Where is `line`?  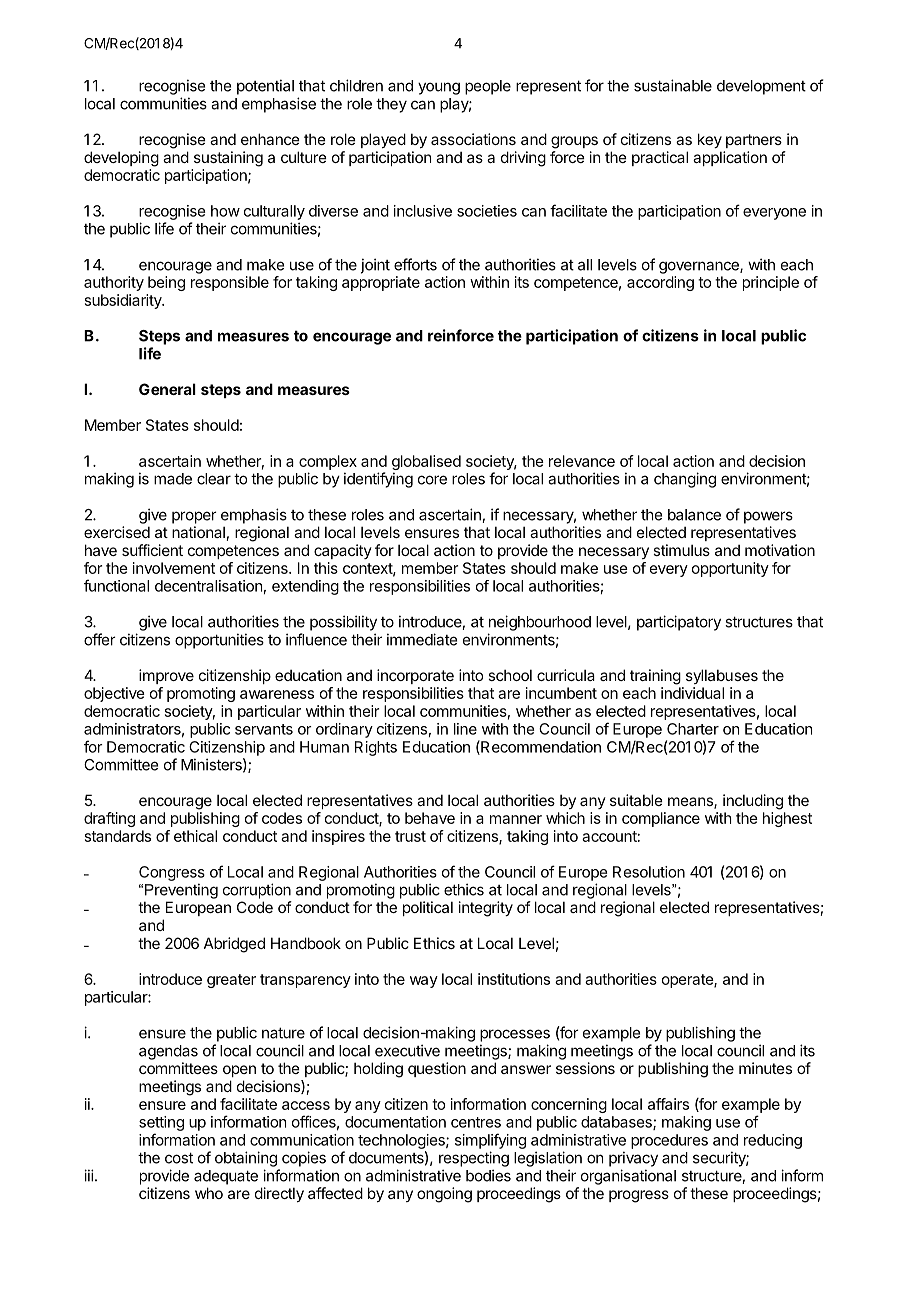 line is located at coordinates (465, 729).
